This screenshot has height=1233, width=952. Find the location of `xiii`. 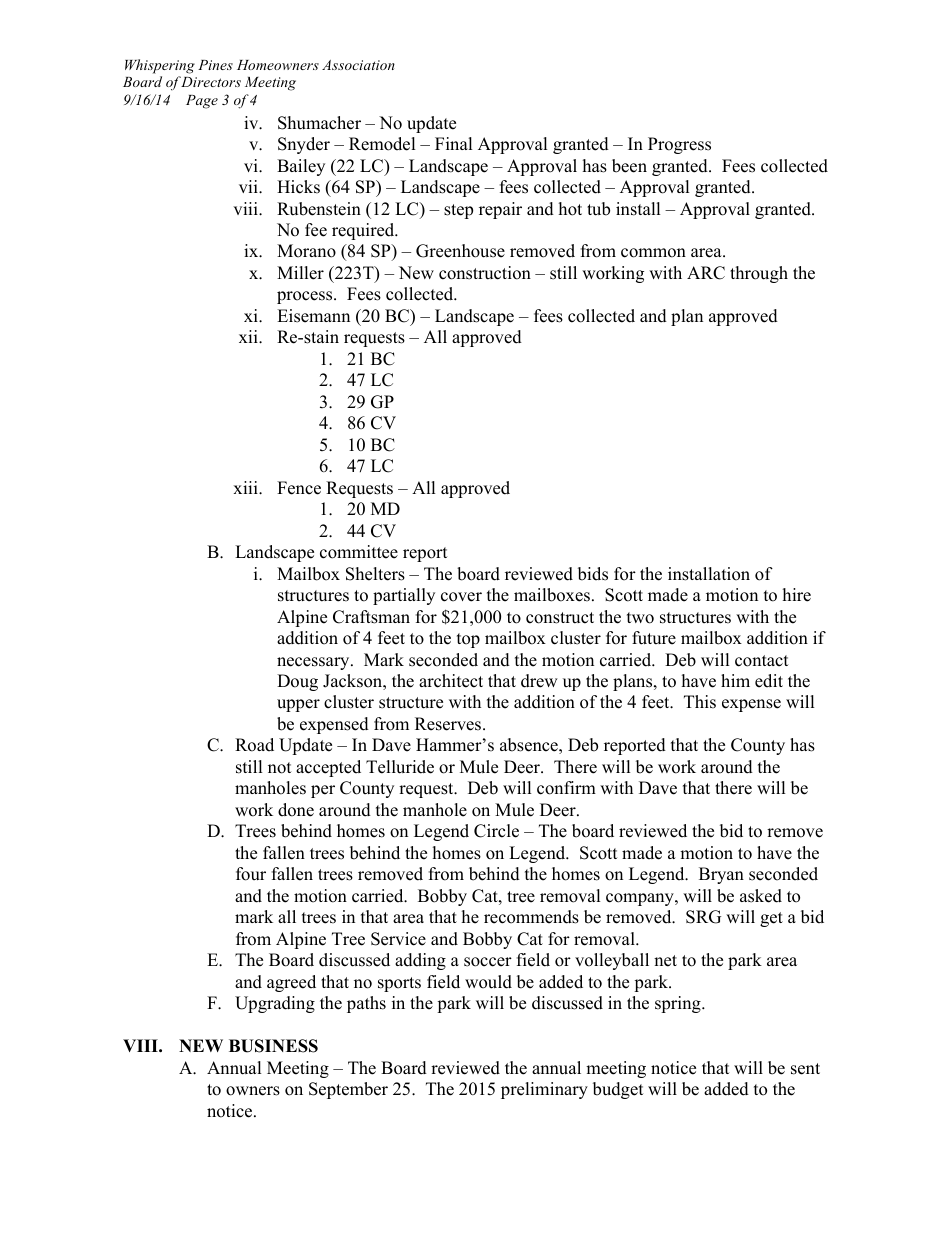

xiii is located at coordinates (247, 487).
